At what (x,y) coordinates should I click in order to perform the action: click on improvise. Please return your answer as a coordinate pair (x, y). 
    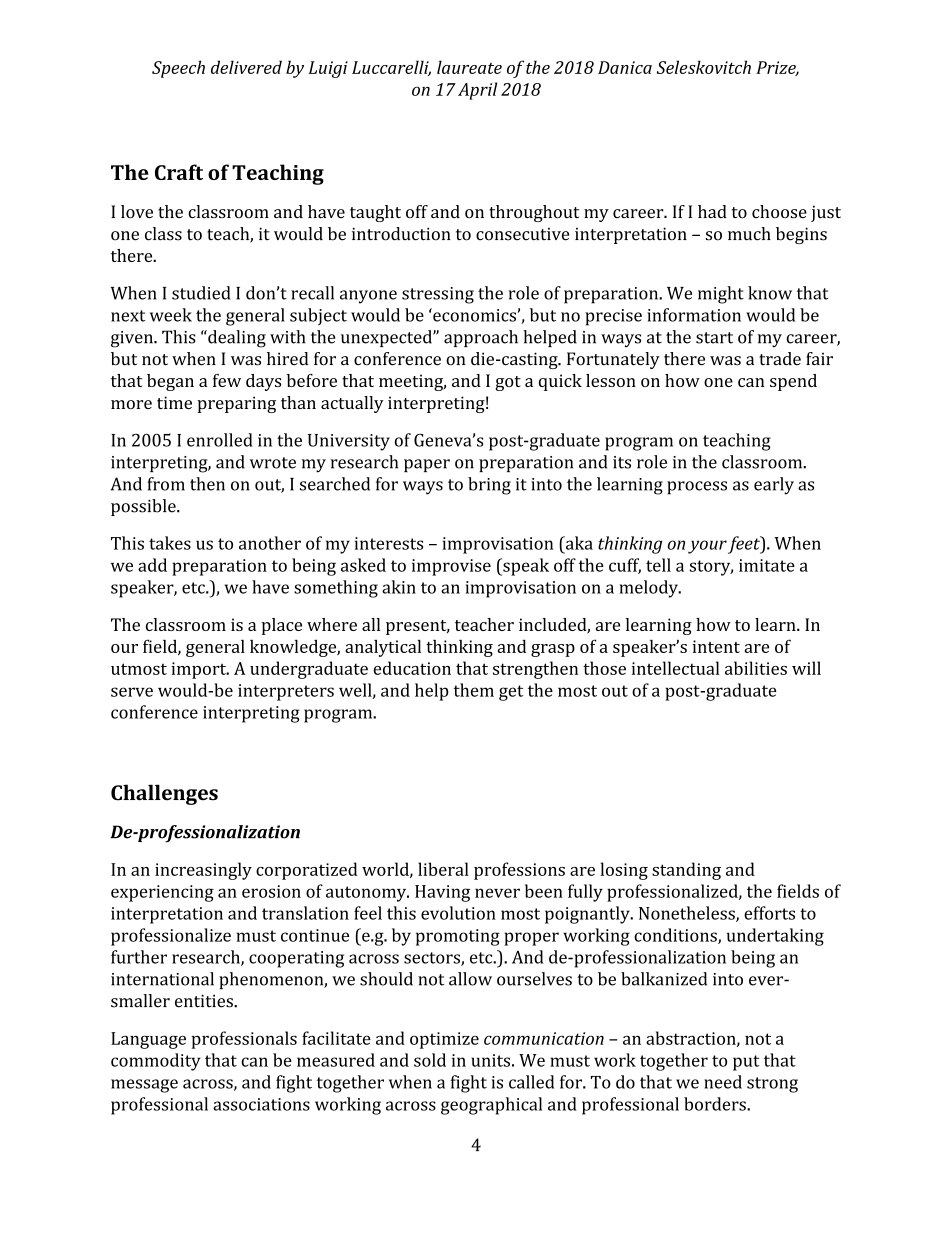
    Looking at the image, I should click on (451, 567).
